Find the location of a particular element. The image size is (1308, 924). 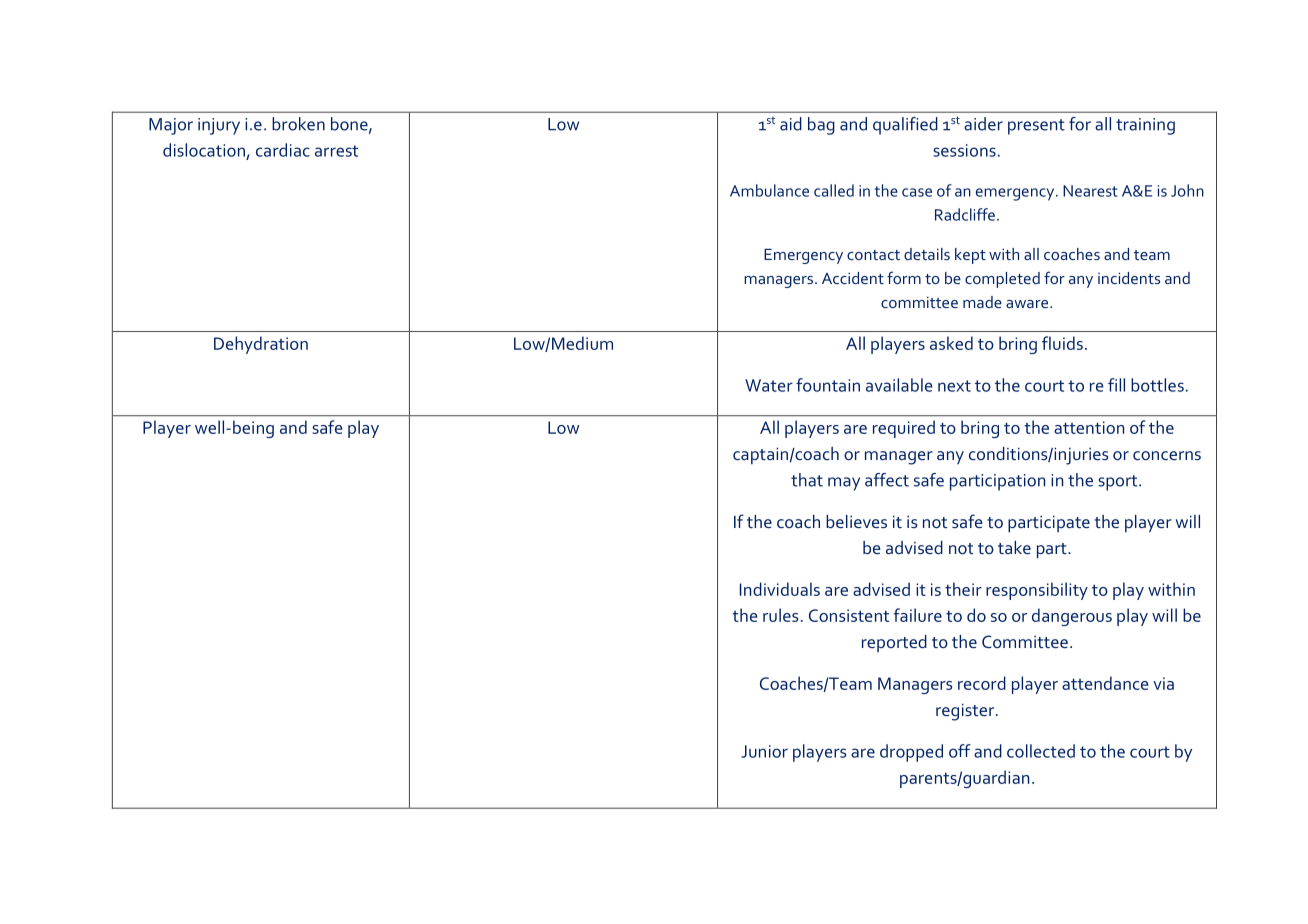

available is located at coordinates (899, 385).
